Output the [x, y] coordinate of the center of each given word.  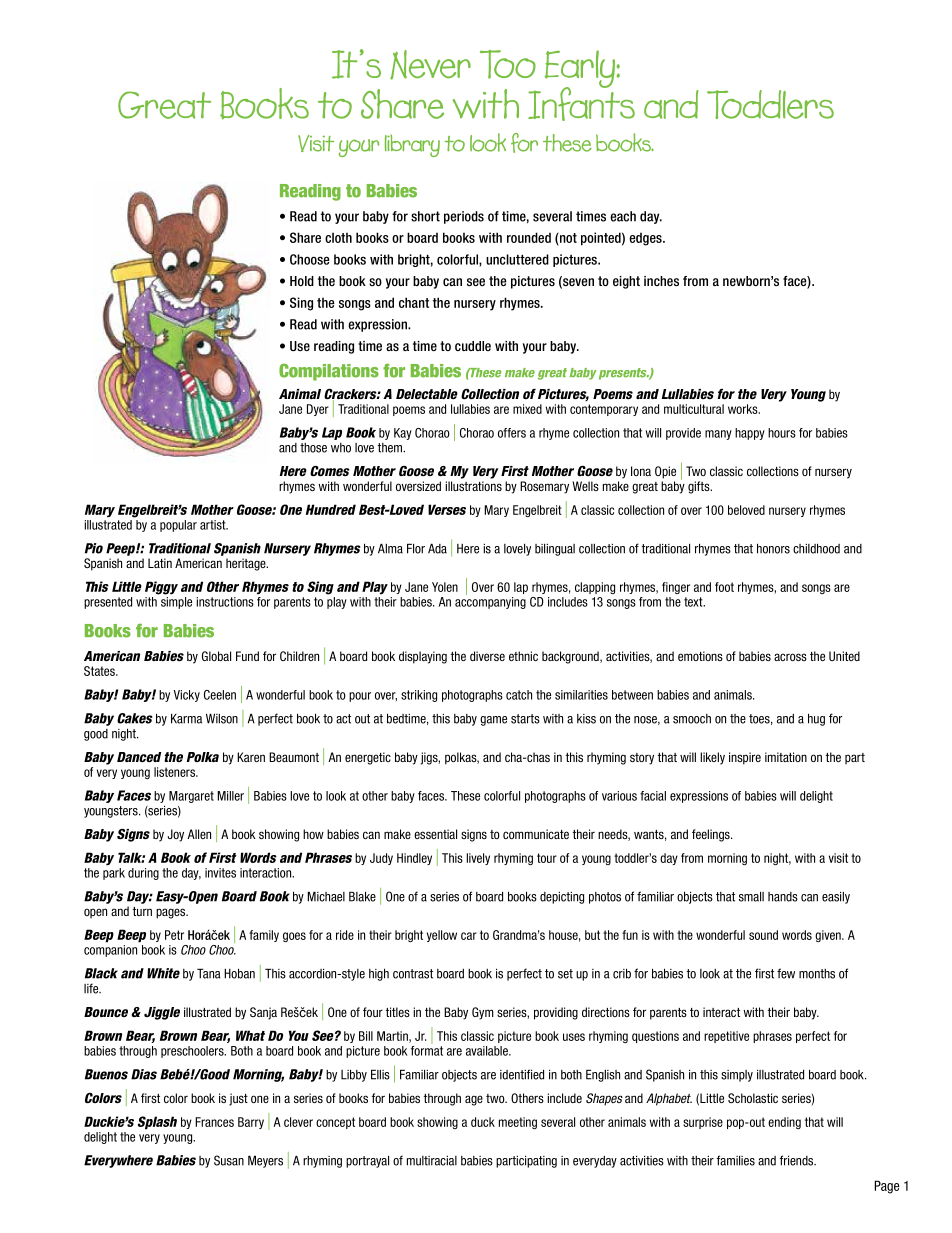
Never [430, 65]
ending [784, 1123]
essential [435, 834]
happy [750, 434]
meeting [518, 1123]
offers [512, 433]
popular [178, 526]
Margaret [191, 797]
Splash [157, 1123]
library [412, 145]
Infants [581, 103]
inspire [745, 758]
